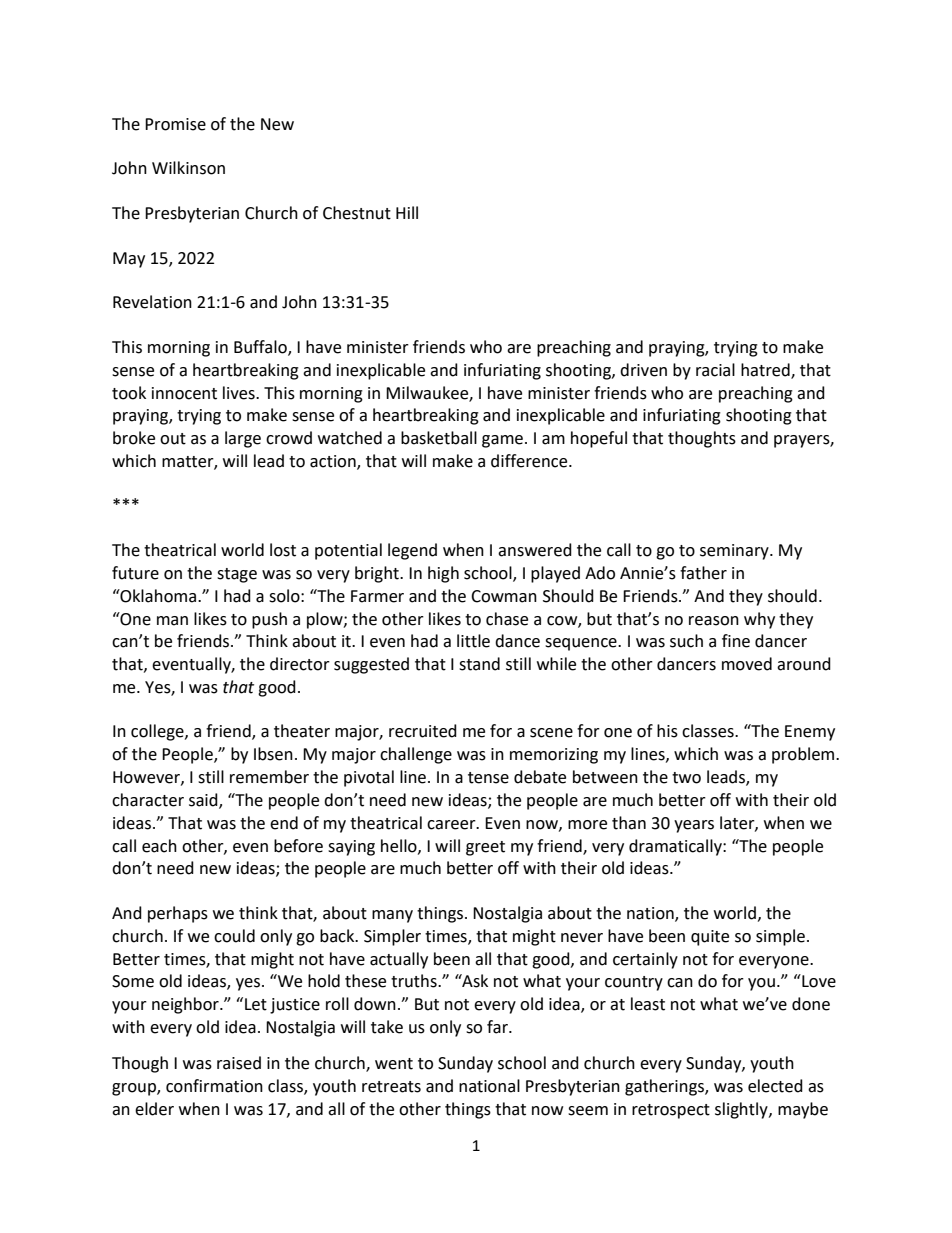  I want to click on confirmation, so click(214, 1086).
